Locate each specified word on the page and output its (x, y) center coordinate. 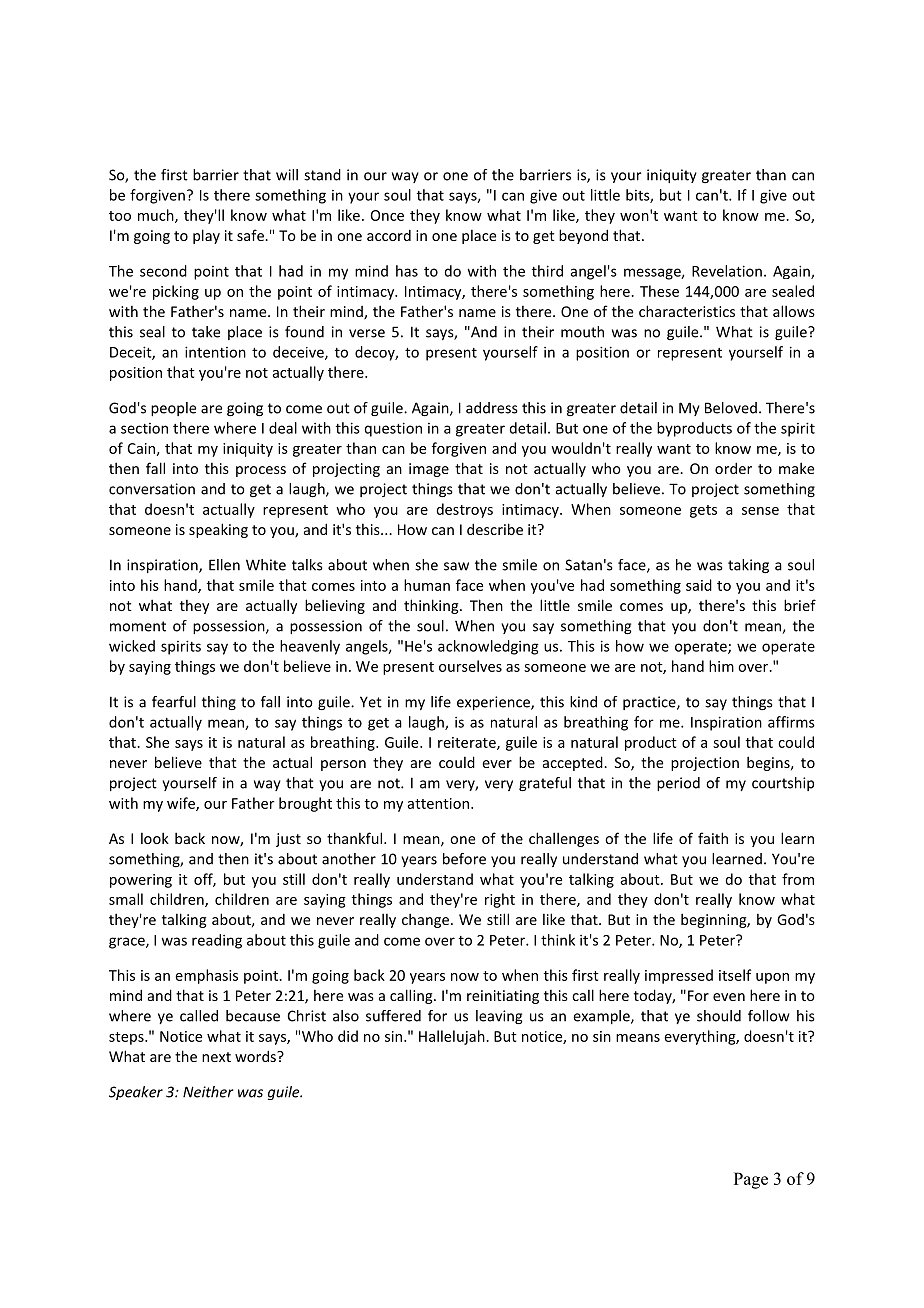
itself (735, 975)
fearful (174, 702)
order (733, 468)
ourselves (470, 666)
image (429, 470)
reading (217, 941)
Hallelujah (453, 1037)
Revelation (727, 271)
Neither (208, 1092)
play (206, 236)
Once (387, 215)
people (173, 409)
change (425, 920)
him (721, 666)
